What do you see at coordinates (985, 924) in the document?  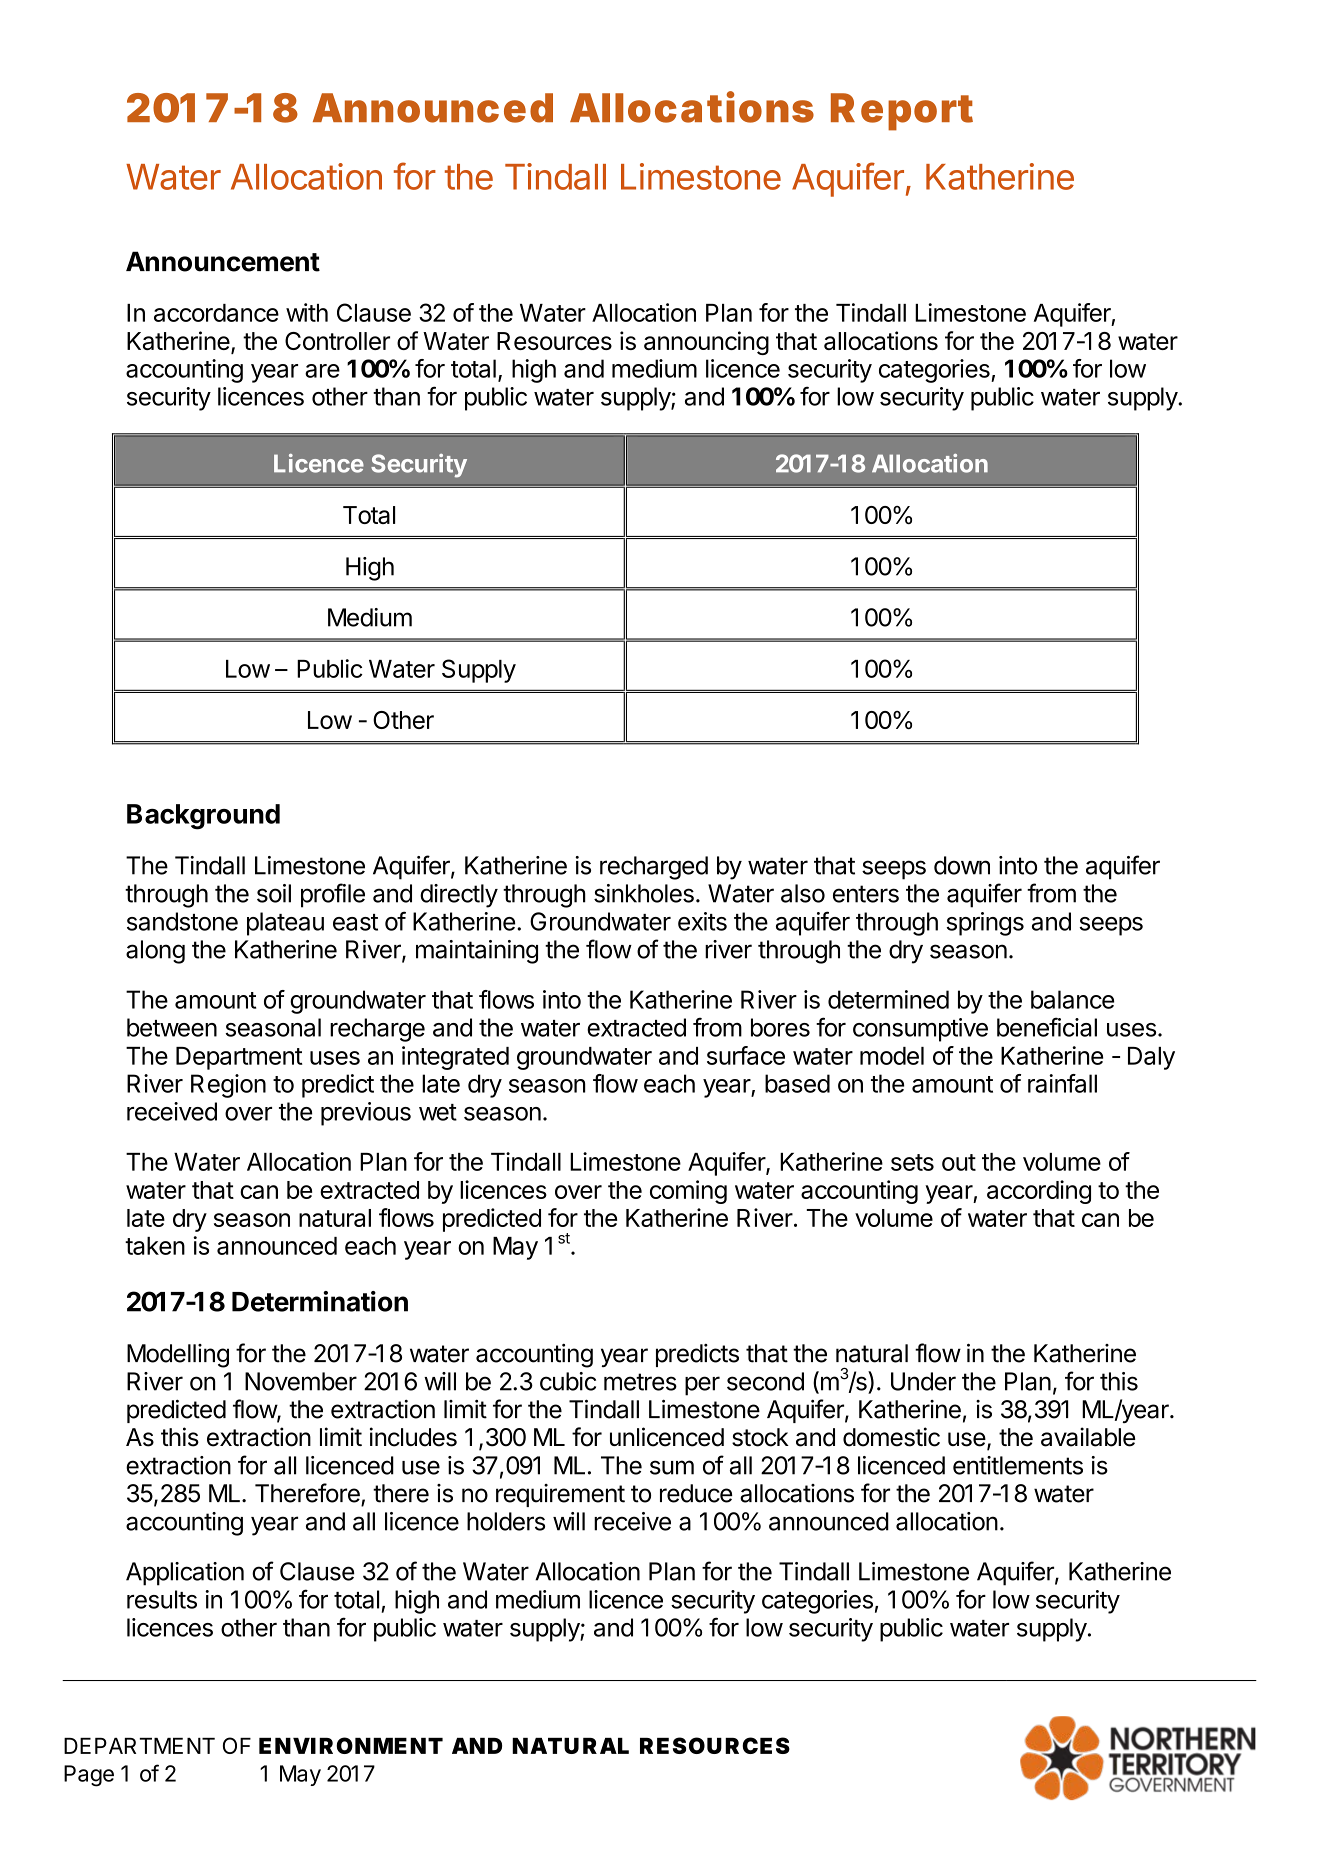 I see `springs` at bounding box center [985, 924].
